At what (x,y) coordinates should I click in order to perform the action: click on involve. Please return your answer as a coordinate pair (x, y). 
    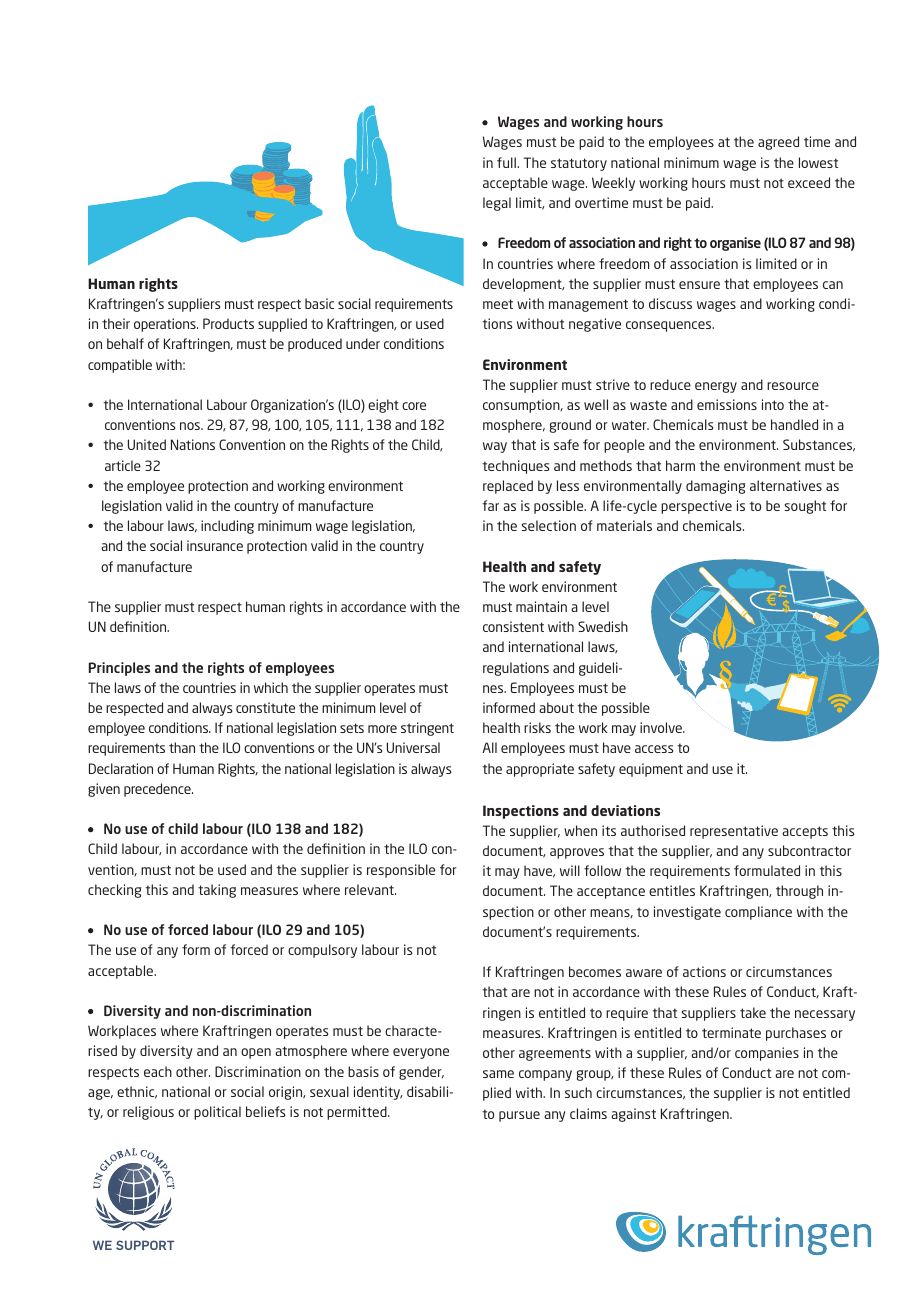
    Looking at the image, I should click on (662, 727).
